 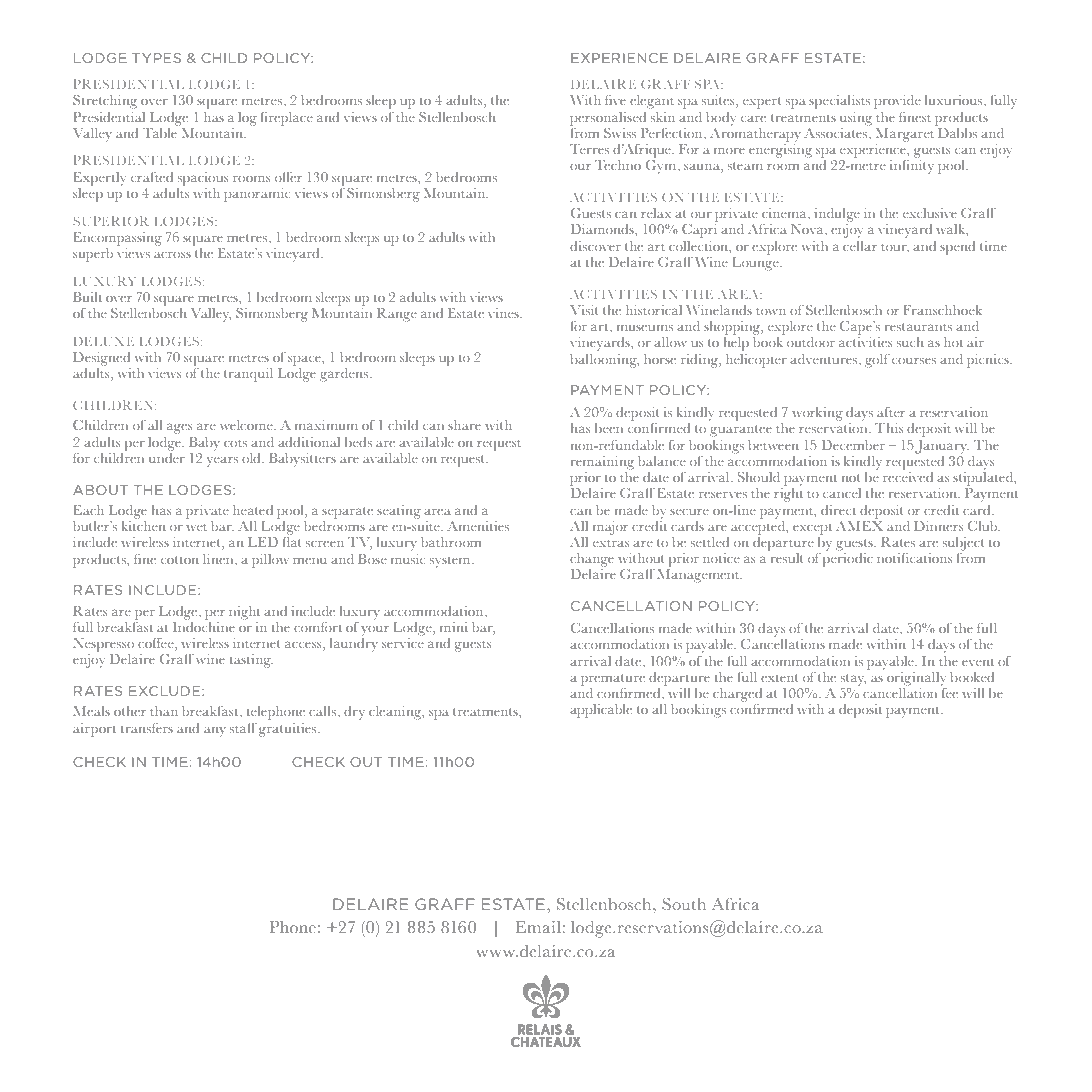 What do you see at coordinates (166, 691) in the image?
I see `EXCLUDE` at bounding box center [166, 691].
